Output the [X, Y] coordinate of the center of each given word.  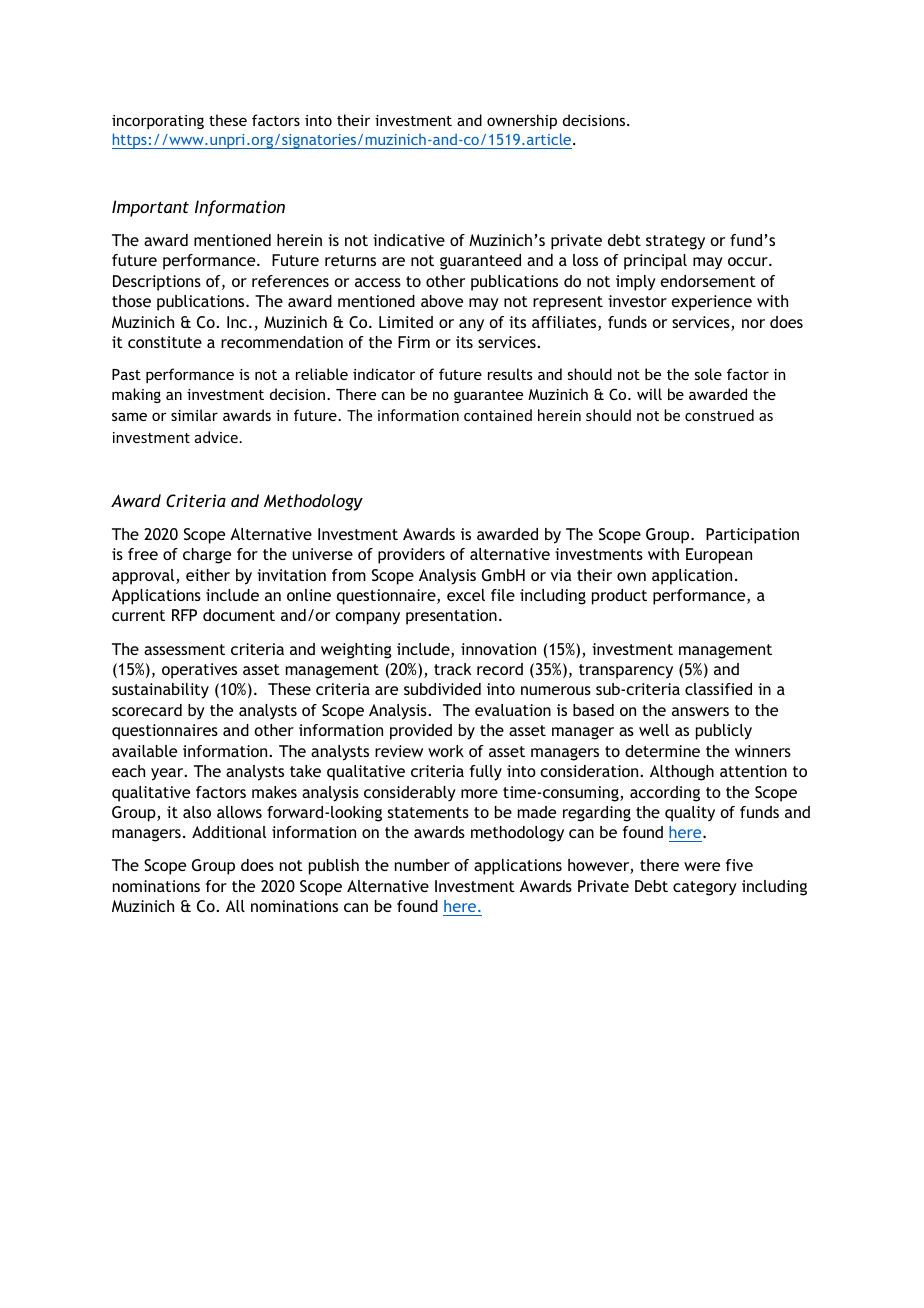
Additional [229, 832]
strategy [675, 242]
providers [411, 556]
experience [711, 303]
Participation [752, 536]
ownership [522, 121]
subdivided [442, 689]
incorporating [158, 122]
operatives [199, 671]
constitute [165, 342]
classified [718, 689]
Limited [406, 322]
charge [207, 556]
